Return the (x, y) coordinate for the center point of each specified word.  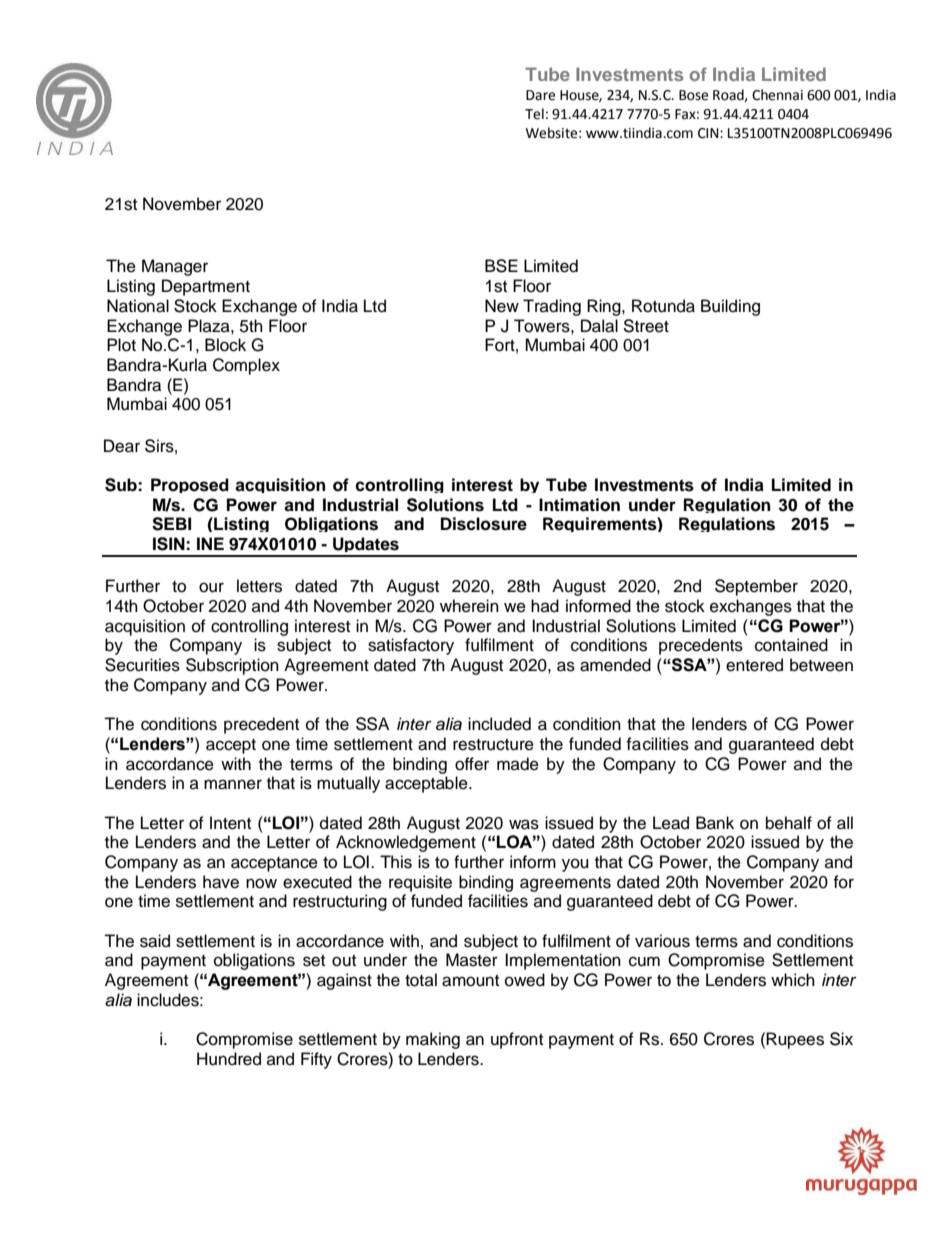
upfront (517, 1040)
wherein (469, 606)
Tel (534, 114)
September (756, 587)
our (211, 587)
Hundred (229, 1059)
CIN (709, 133)
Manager (175, 267)
